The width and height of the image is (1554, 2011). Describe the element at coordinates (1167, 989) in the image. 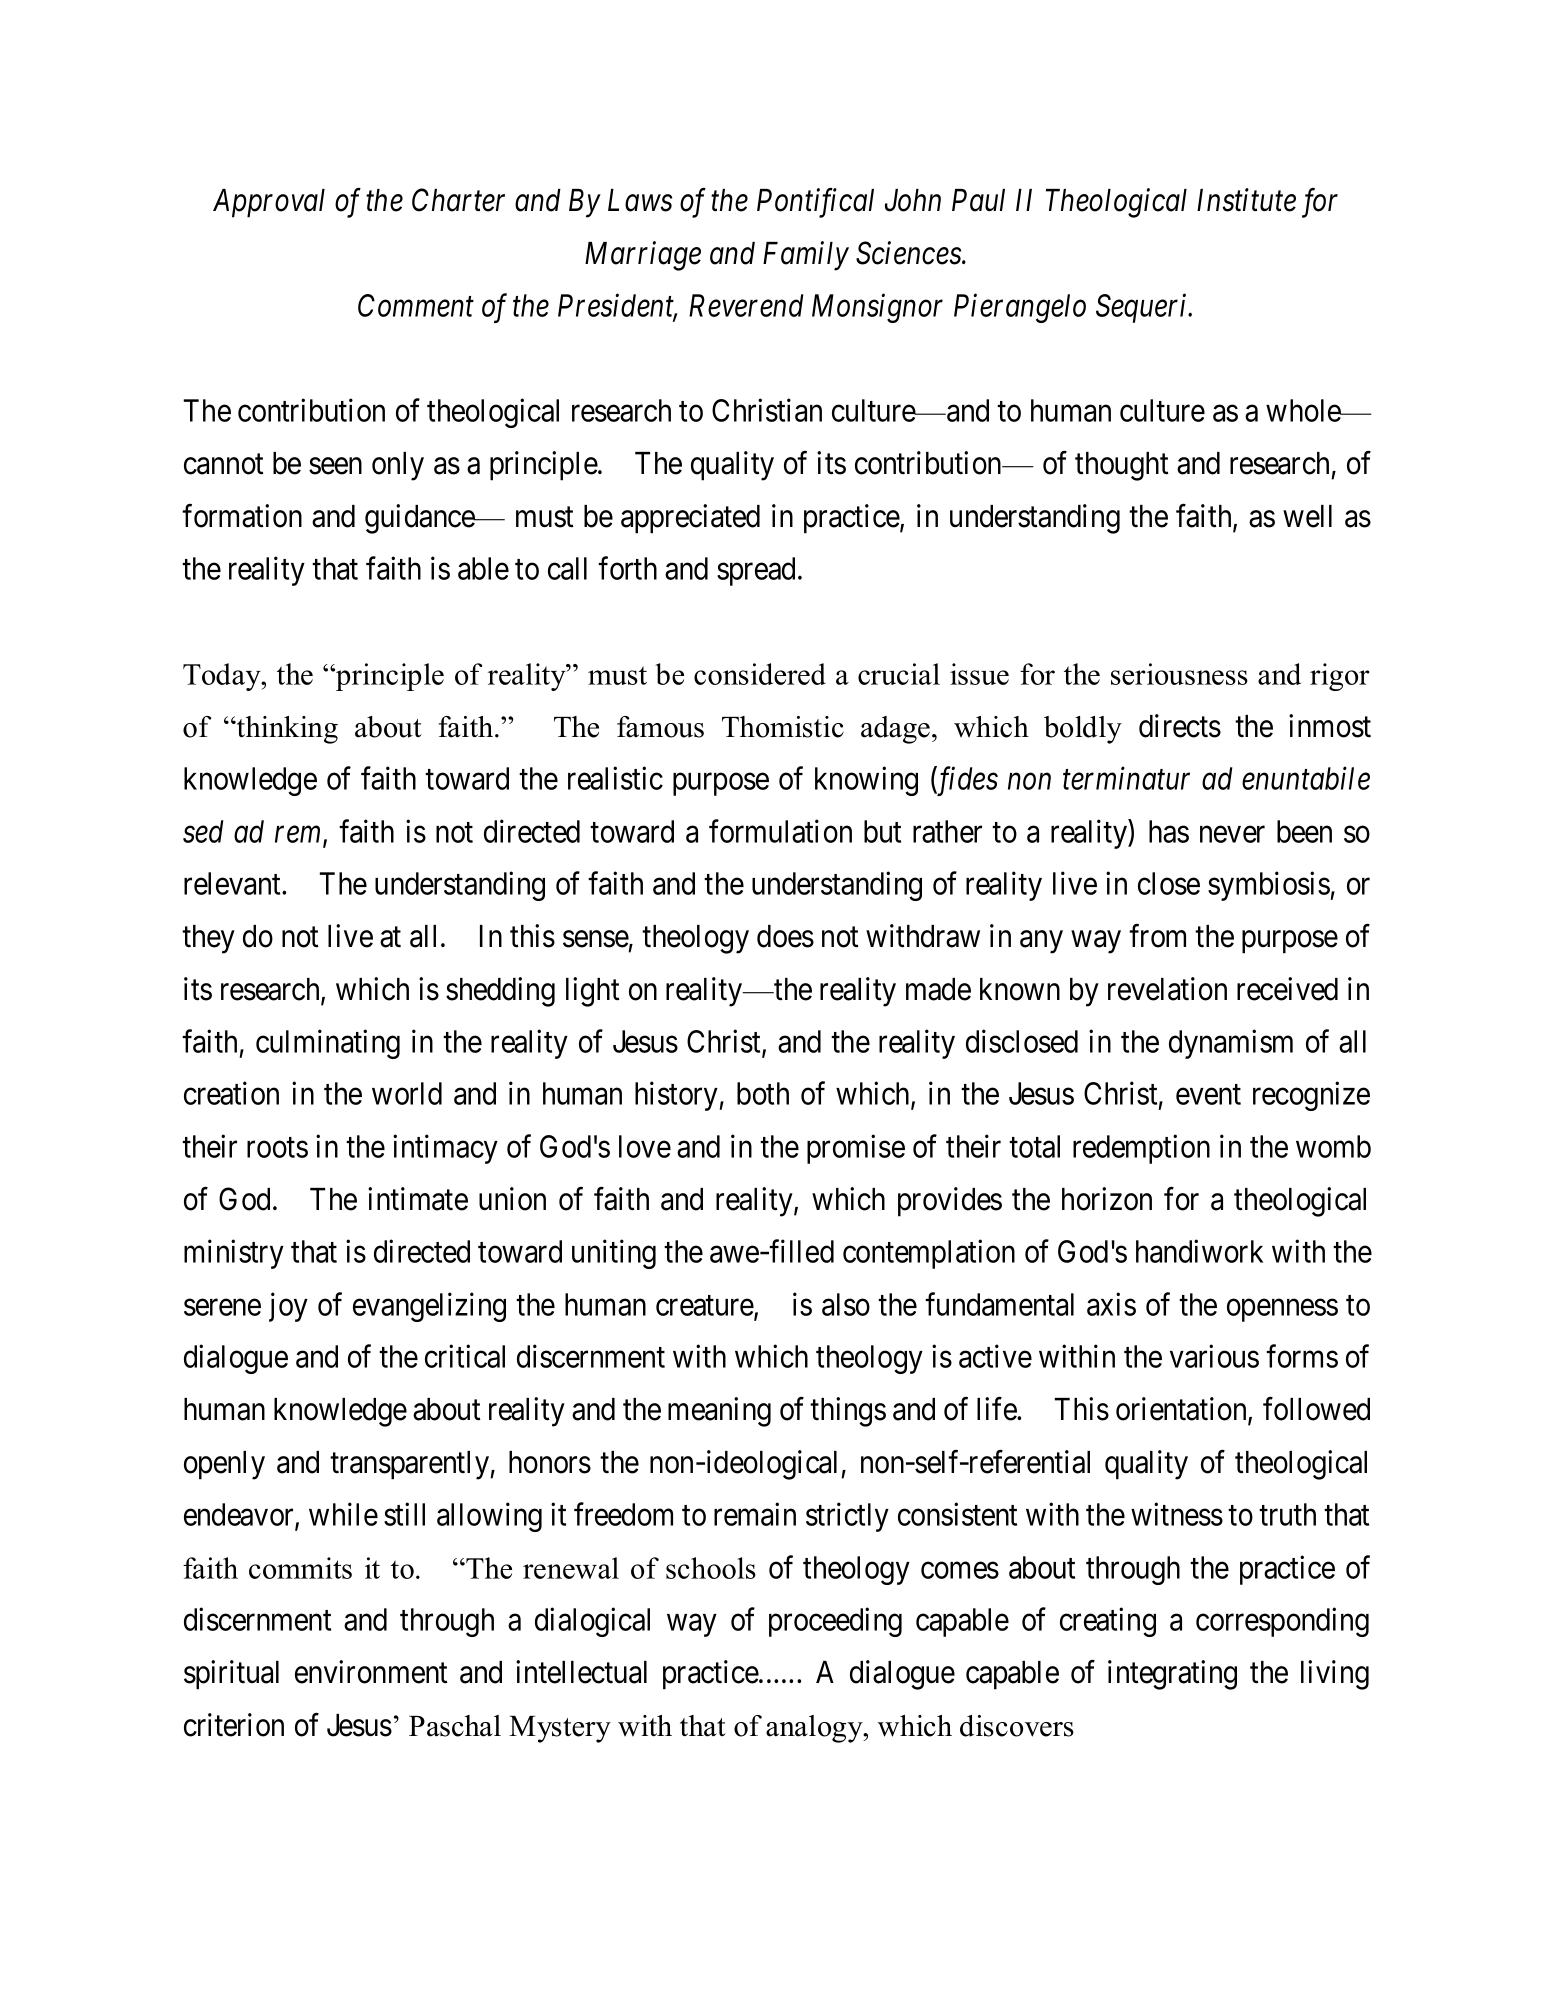

I see `revelation` at that location.
